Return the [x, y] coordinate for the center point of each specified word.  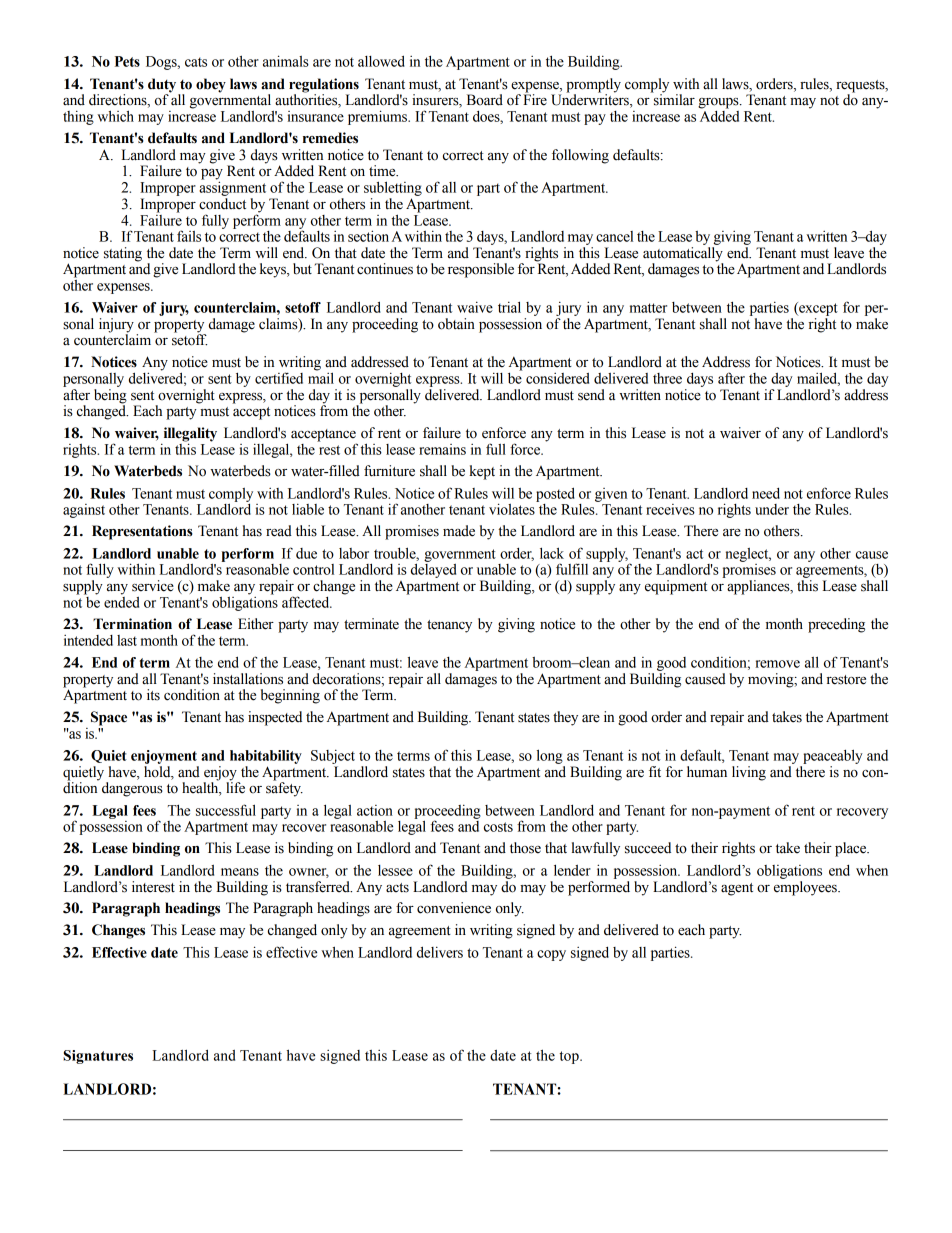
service [153, 586]
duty [163, 86]
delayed [433, 570]
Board [485, 100]
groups [719, 103]
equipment [676, 587]
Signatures [98, 1057]
